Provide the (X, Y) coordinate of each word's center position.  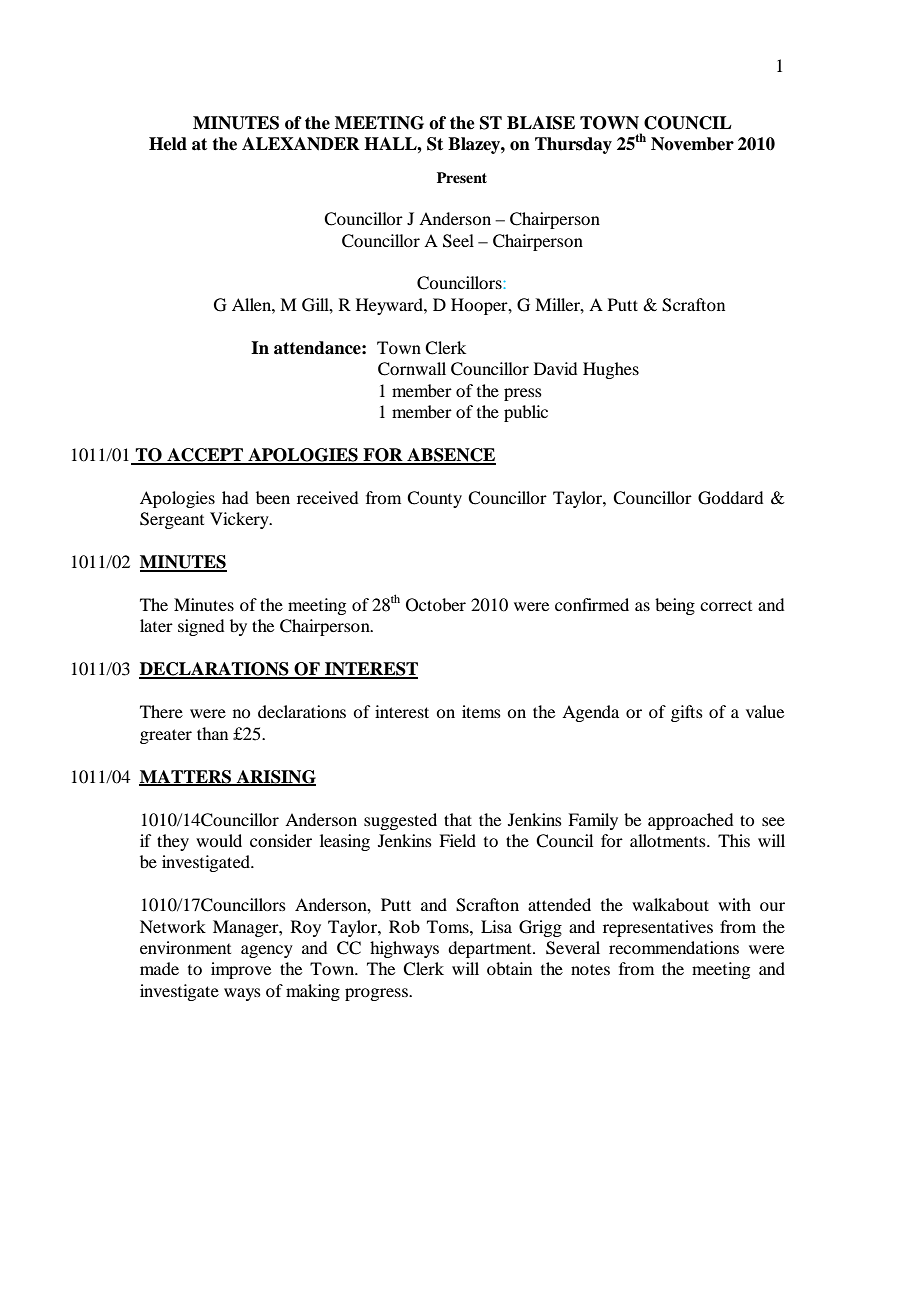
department (491, 949)
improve (241, 970)
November (692, 144)
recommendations (674, 947)
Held (168, 144)
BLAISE (541, 123)
